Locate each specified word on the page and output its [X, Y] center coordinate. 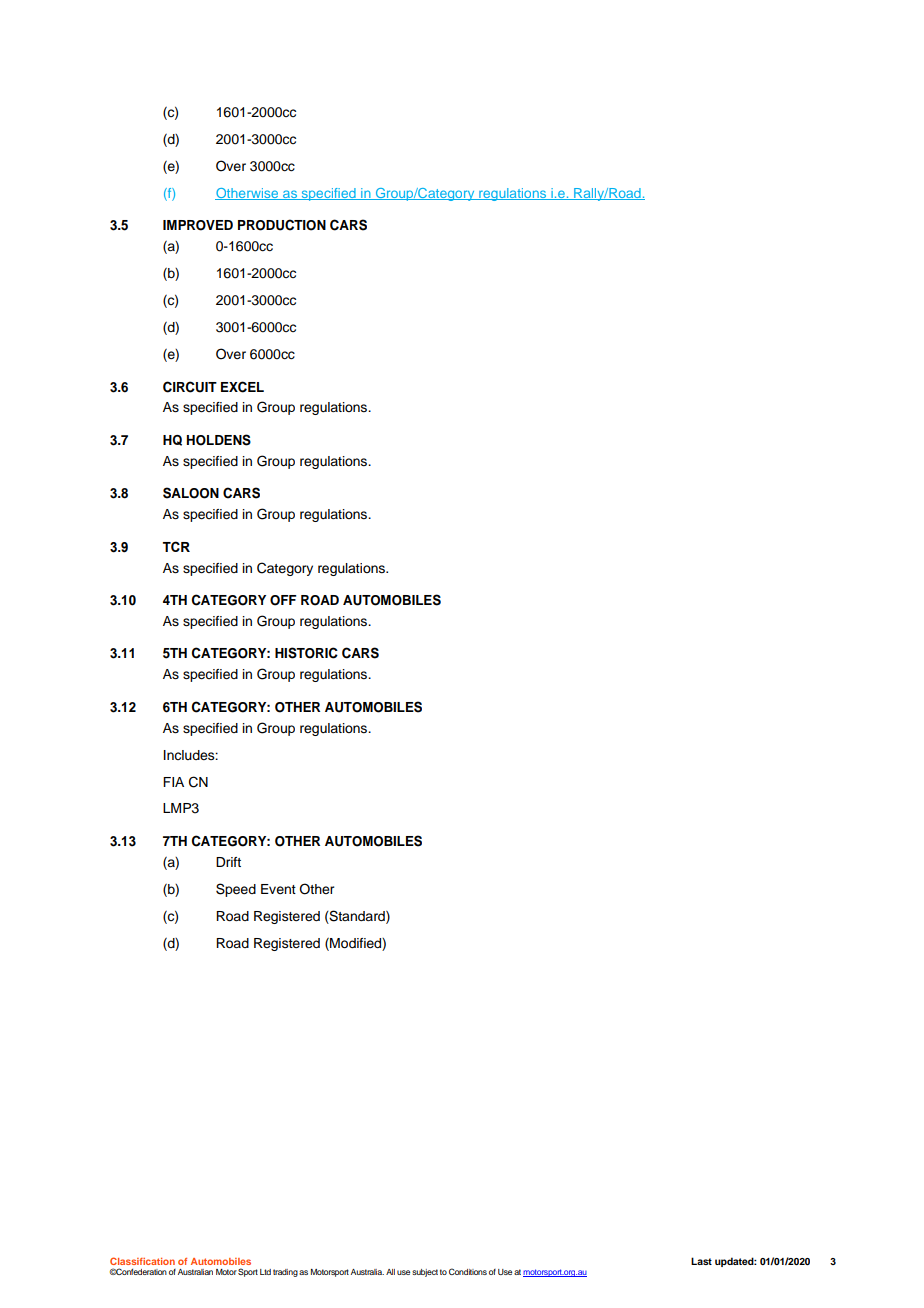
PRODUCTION [282, 225]
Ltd [265, 1272]
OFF [283, 600]
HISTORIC [306, 653]
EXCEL [242, 387]
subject [425, 1273]
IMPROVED [198, 225]
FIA [173, 782]
